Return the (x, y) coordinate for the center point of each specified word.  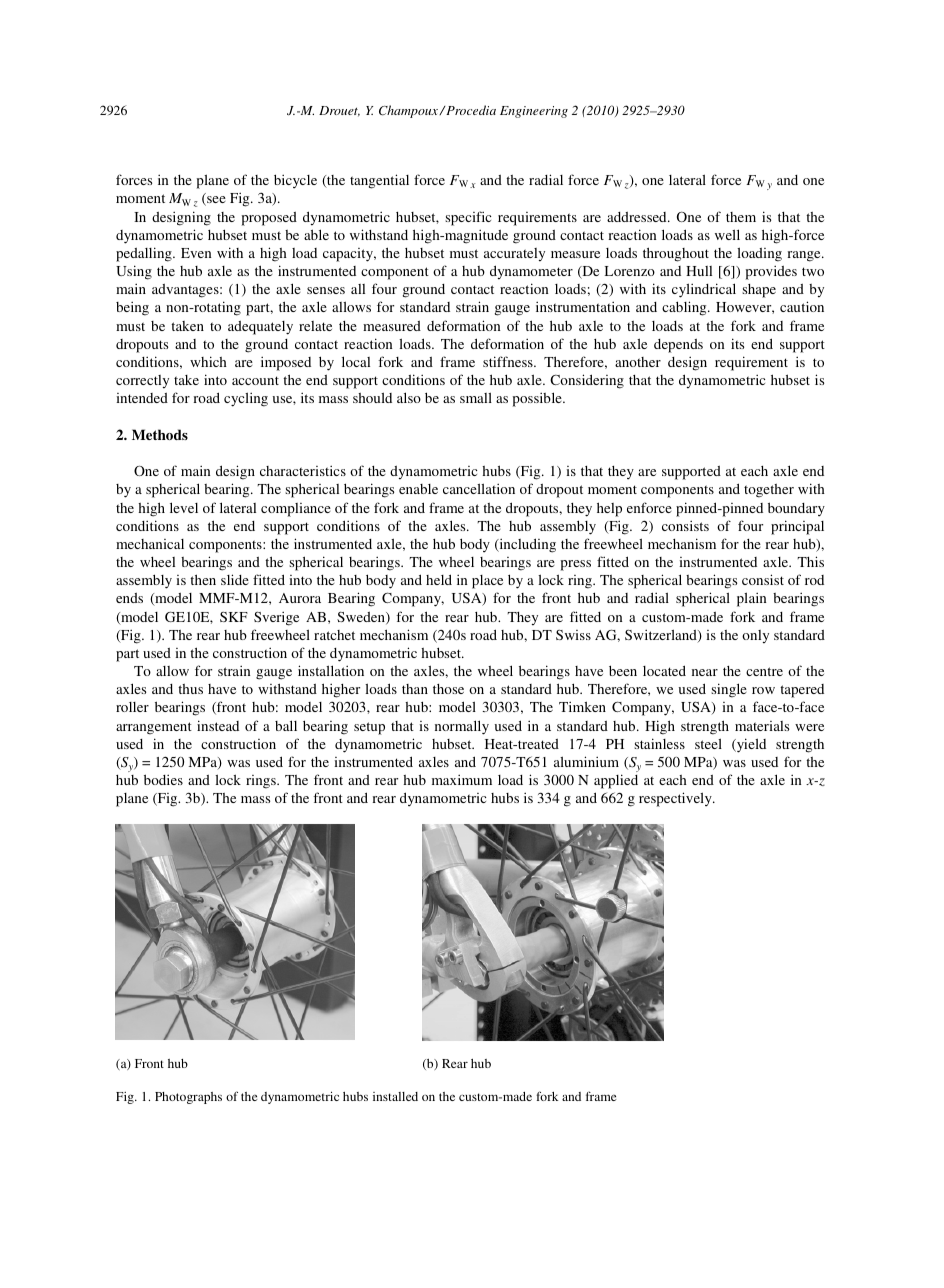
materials (762, 726)
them (741, 217)
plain (752, 599)
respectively (676, 799)
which (208, 361)
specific (468, 218)
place (487, 582)
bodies (163, 779)
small (476, 397)
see (215, 201)
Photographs (188, 1098)
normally (462, 727)
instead (218, 725)
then (203, 579)
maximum (462, 779)
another (638, 362)
